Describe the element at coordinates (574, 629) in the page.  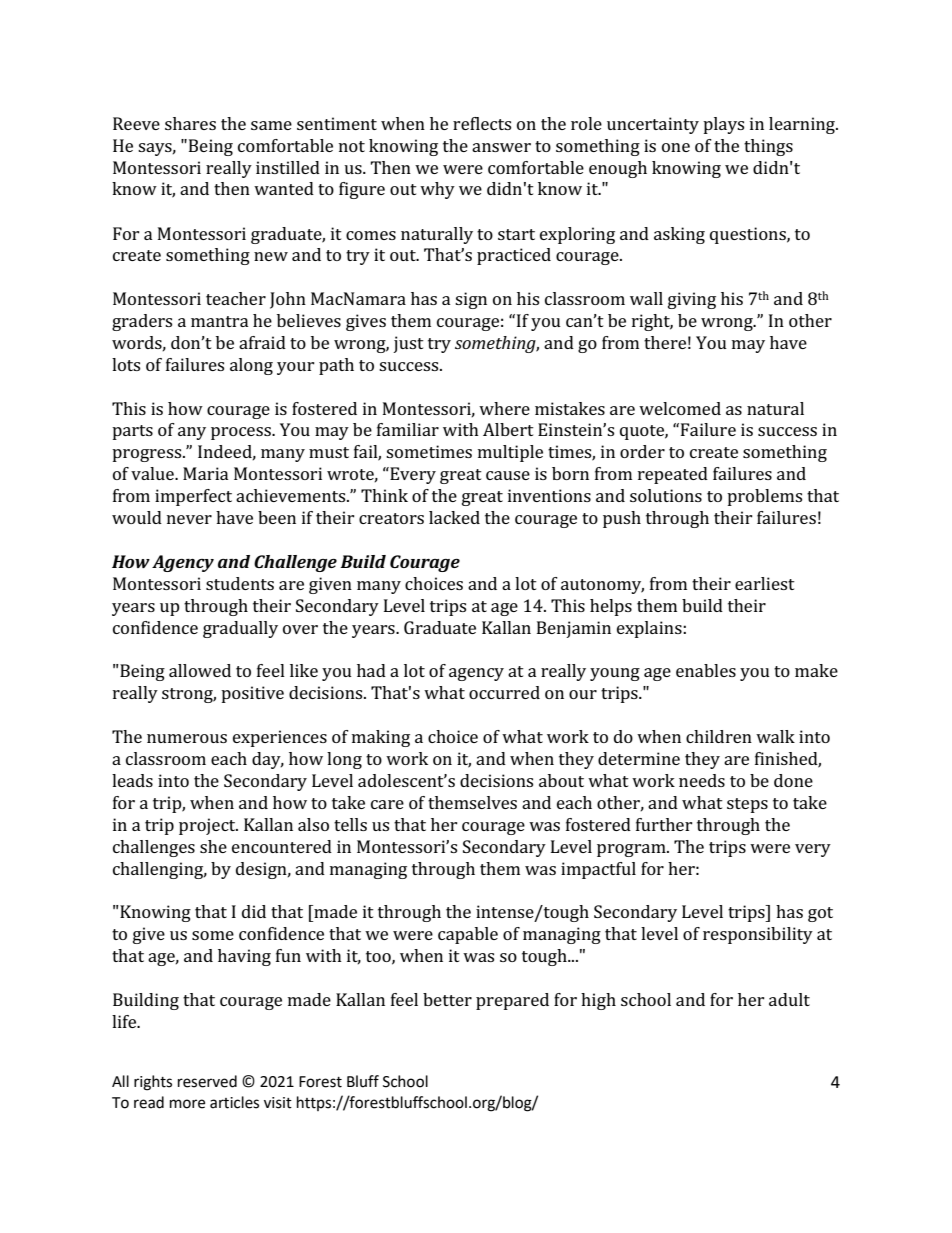
I see `Benjamin` at that location.
